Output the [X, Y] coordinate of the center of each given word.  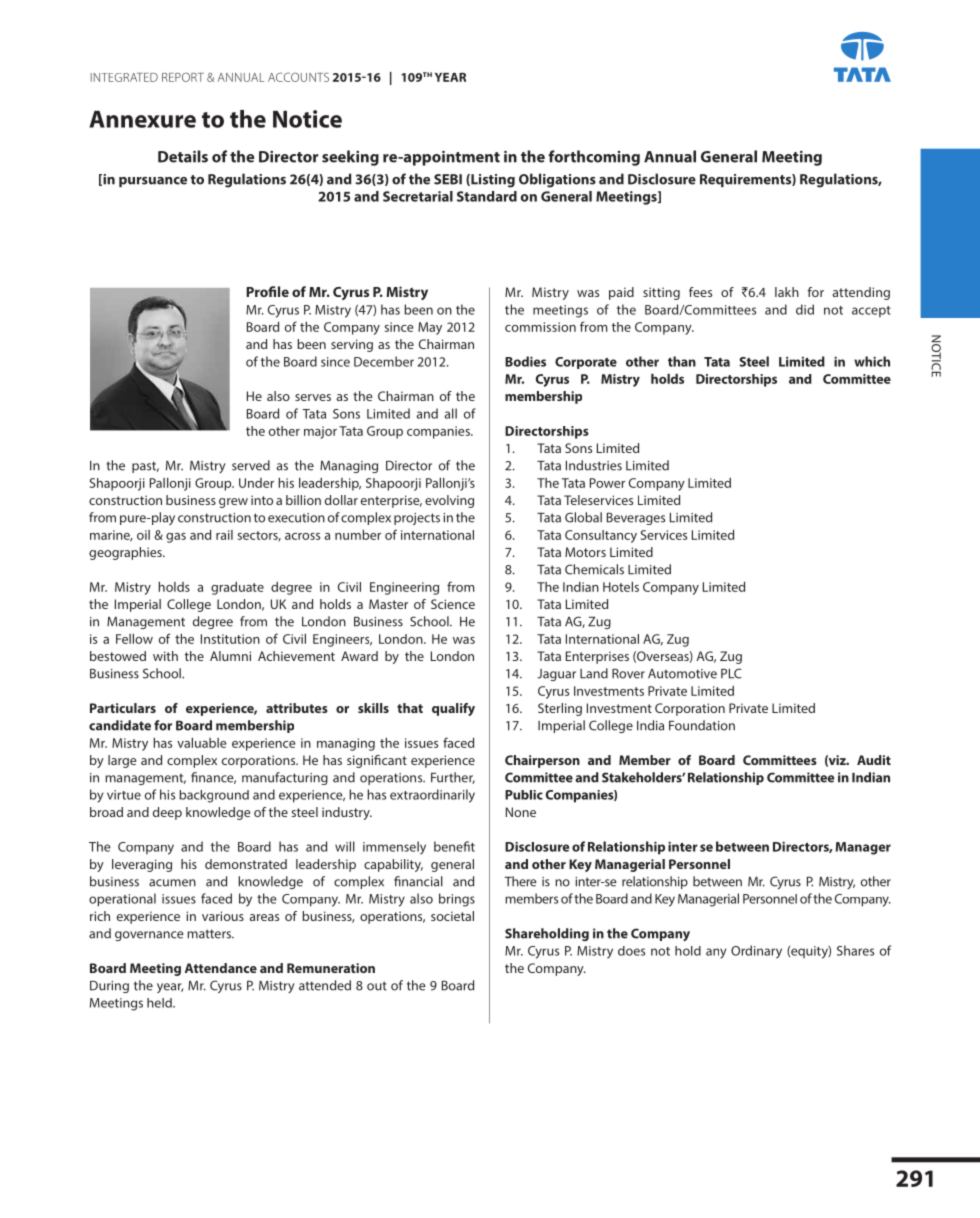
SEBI [448, 179]
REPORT [183, 77]
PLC [731, 673]
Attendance [221, 968]
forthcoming [594, 158]
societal [452, 916]
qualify [453, 709]
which [872, 361]
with [165, 656]
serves [313, 397]
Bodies [525, 361]
